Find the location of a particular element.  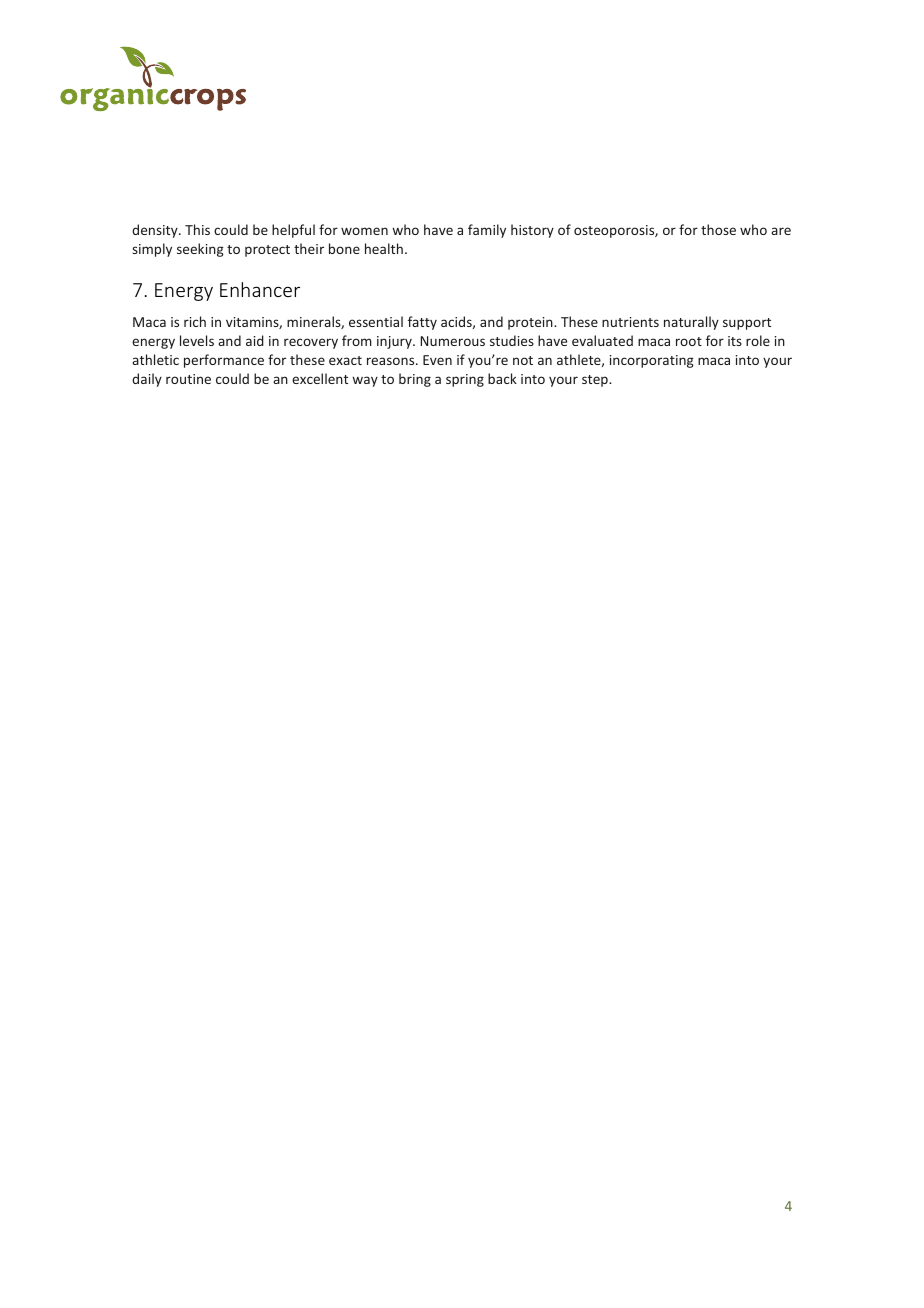

routine is located at coordinates (188, 379).
